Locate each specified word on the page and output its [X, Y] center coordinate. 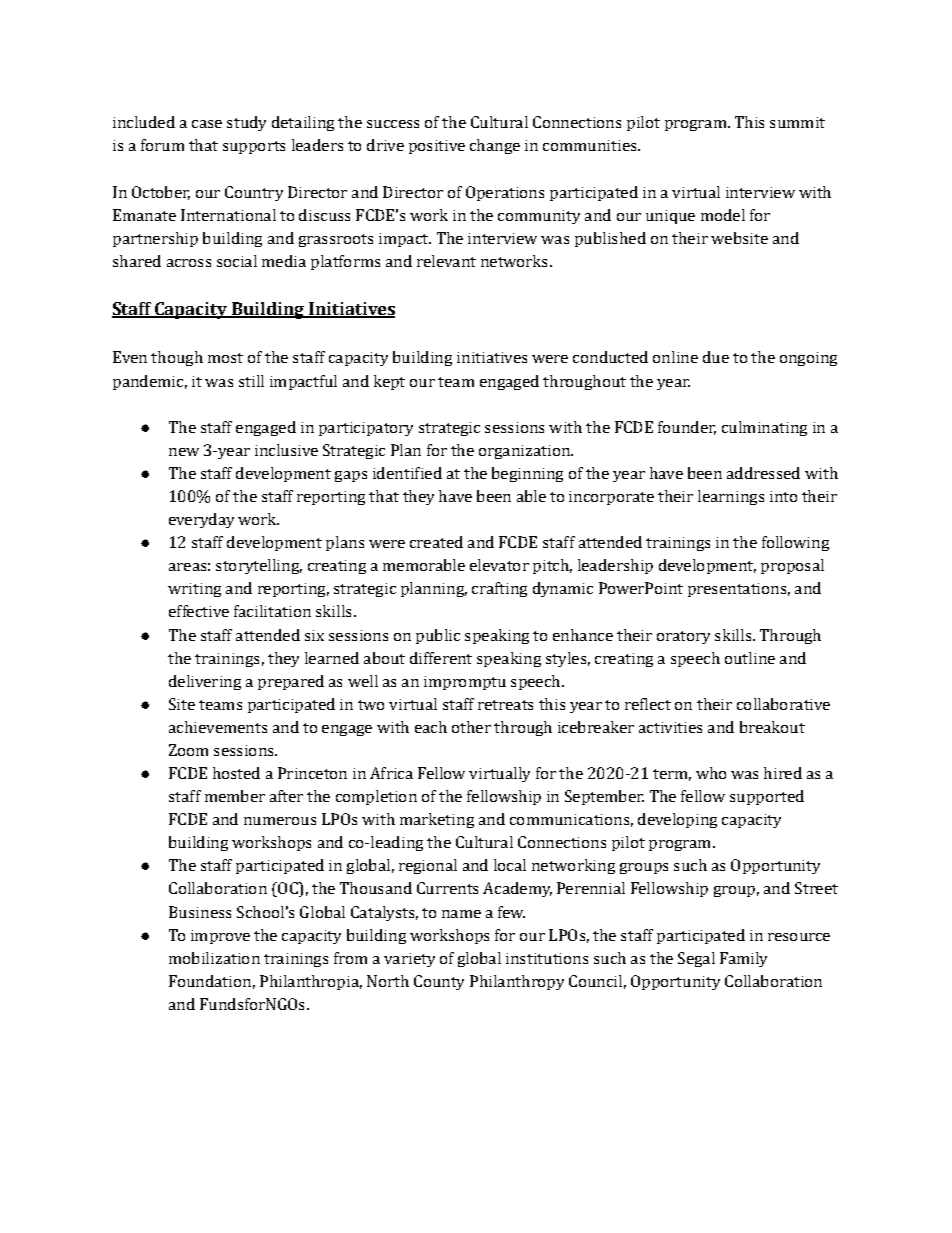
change [495, 146]
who [711, 773]
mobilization [214, 958]
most [225, 358]
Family [743, 959]
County [439, 982]
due [716, 357]
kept [389, 382]
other [471, 727]
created [436, 542]
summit [797, 122]
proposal [792, 566]
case [207, 124]
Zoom [188, 750]
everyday [201, 520]
